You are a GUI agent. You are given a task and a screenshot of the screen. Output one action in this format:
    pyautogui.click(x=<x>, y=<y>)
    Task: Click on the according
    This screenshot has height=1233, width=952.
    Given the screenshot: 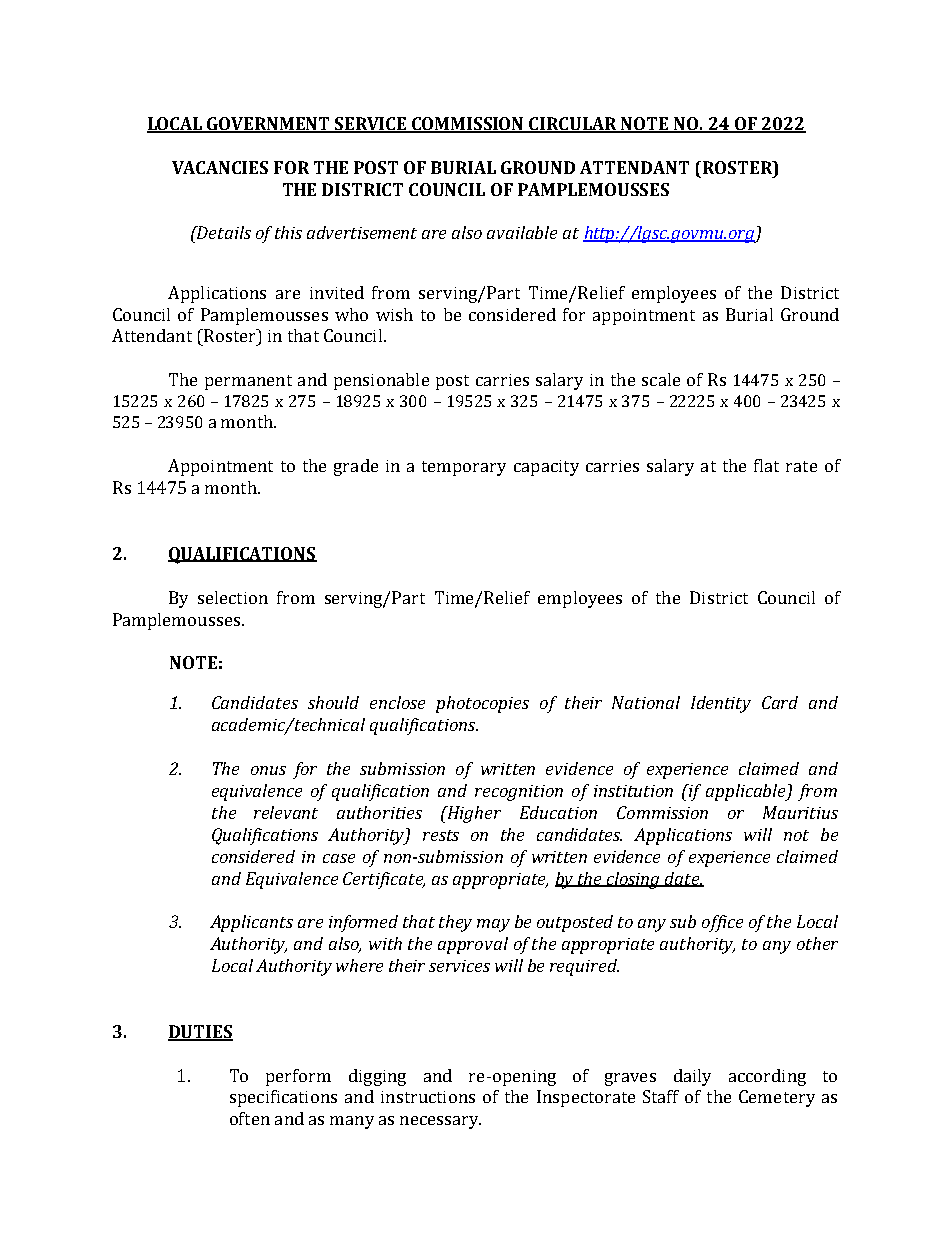 What is the action you would take?
    pyautogui.click(x=767, y=1077)
